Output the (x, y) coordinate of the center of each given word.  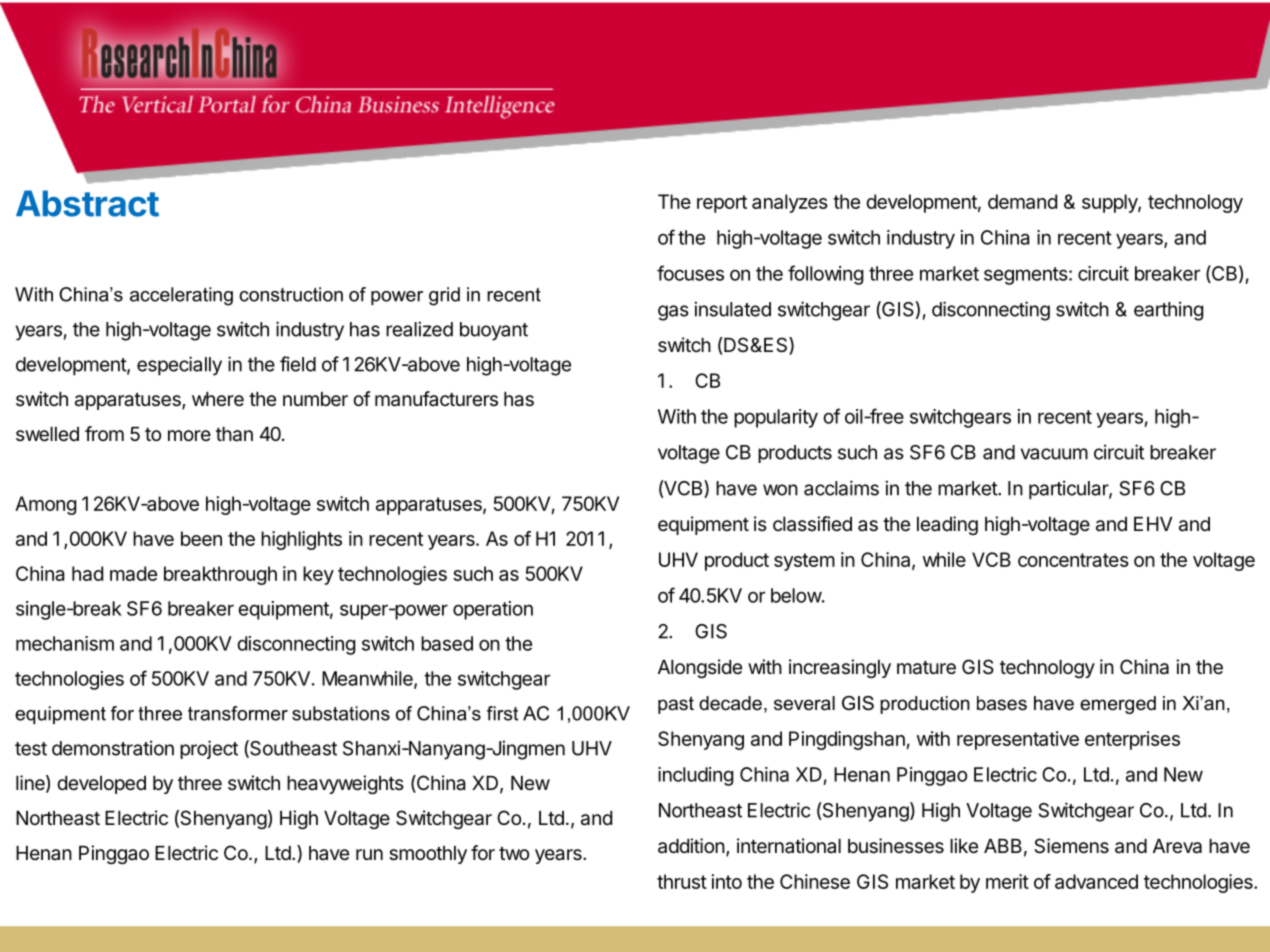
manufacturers (436, 399)
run (369, 854)
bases (1002, 703)
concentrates (1073, 560)
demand (1022, 201)
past (676, 705)
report (722, 204)
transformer (238, 713)
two (514, 853)
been (201, 538)
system (804, 562)
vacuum (1054, 454)
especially (179, 366)
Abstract (87, 203)
